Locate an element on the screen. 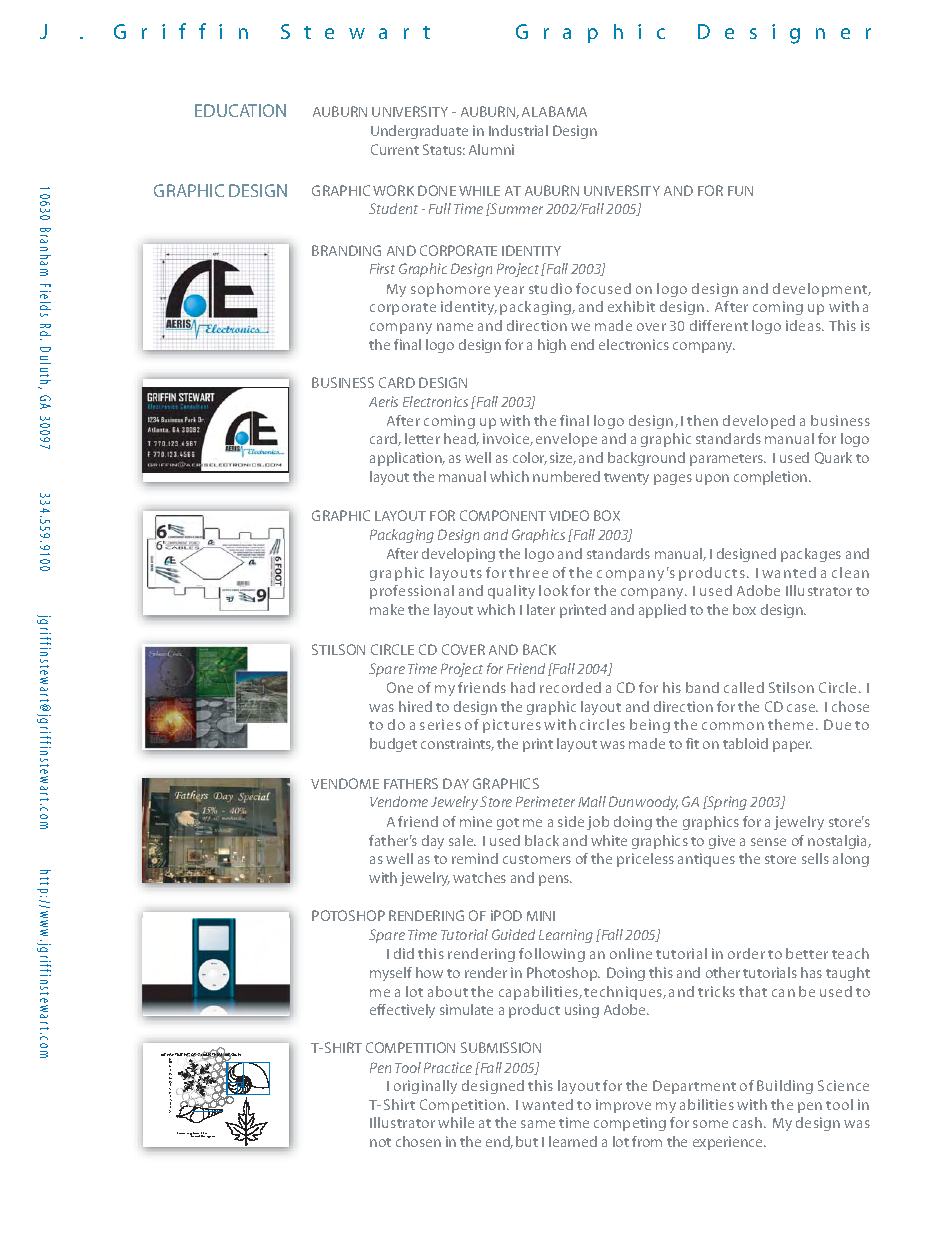  make is located at coordinates (387, 609).
